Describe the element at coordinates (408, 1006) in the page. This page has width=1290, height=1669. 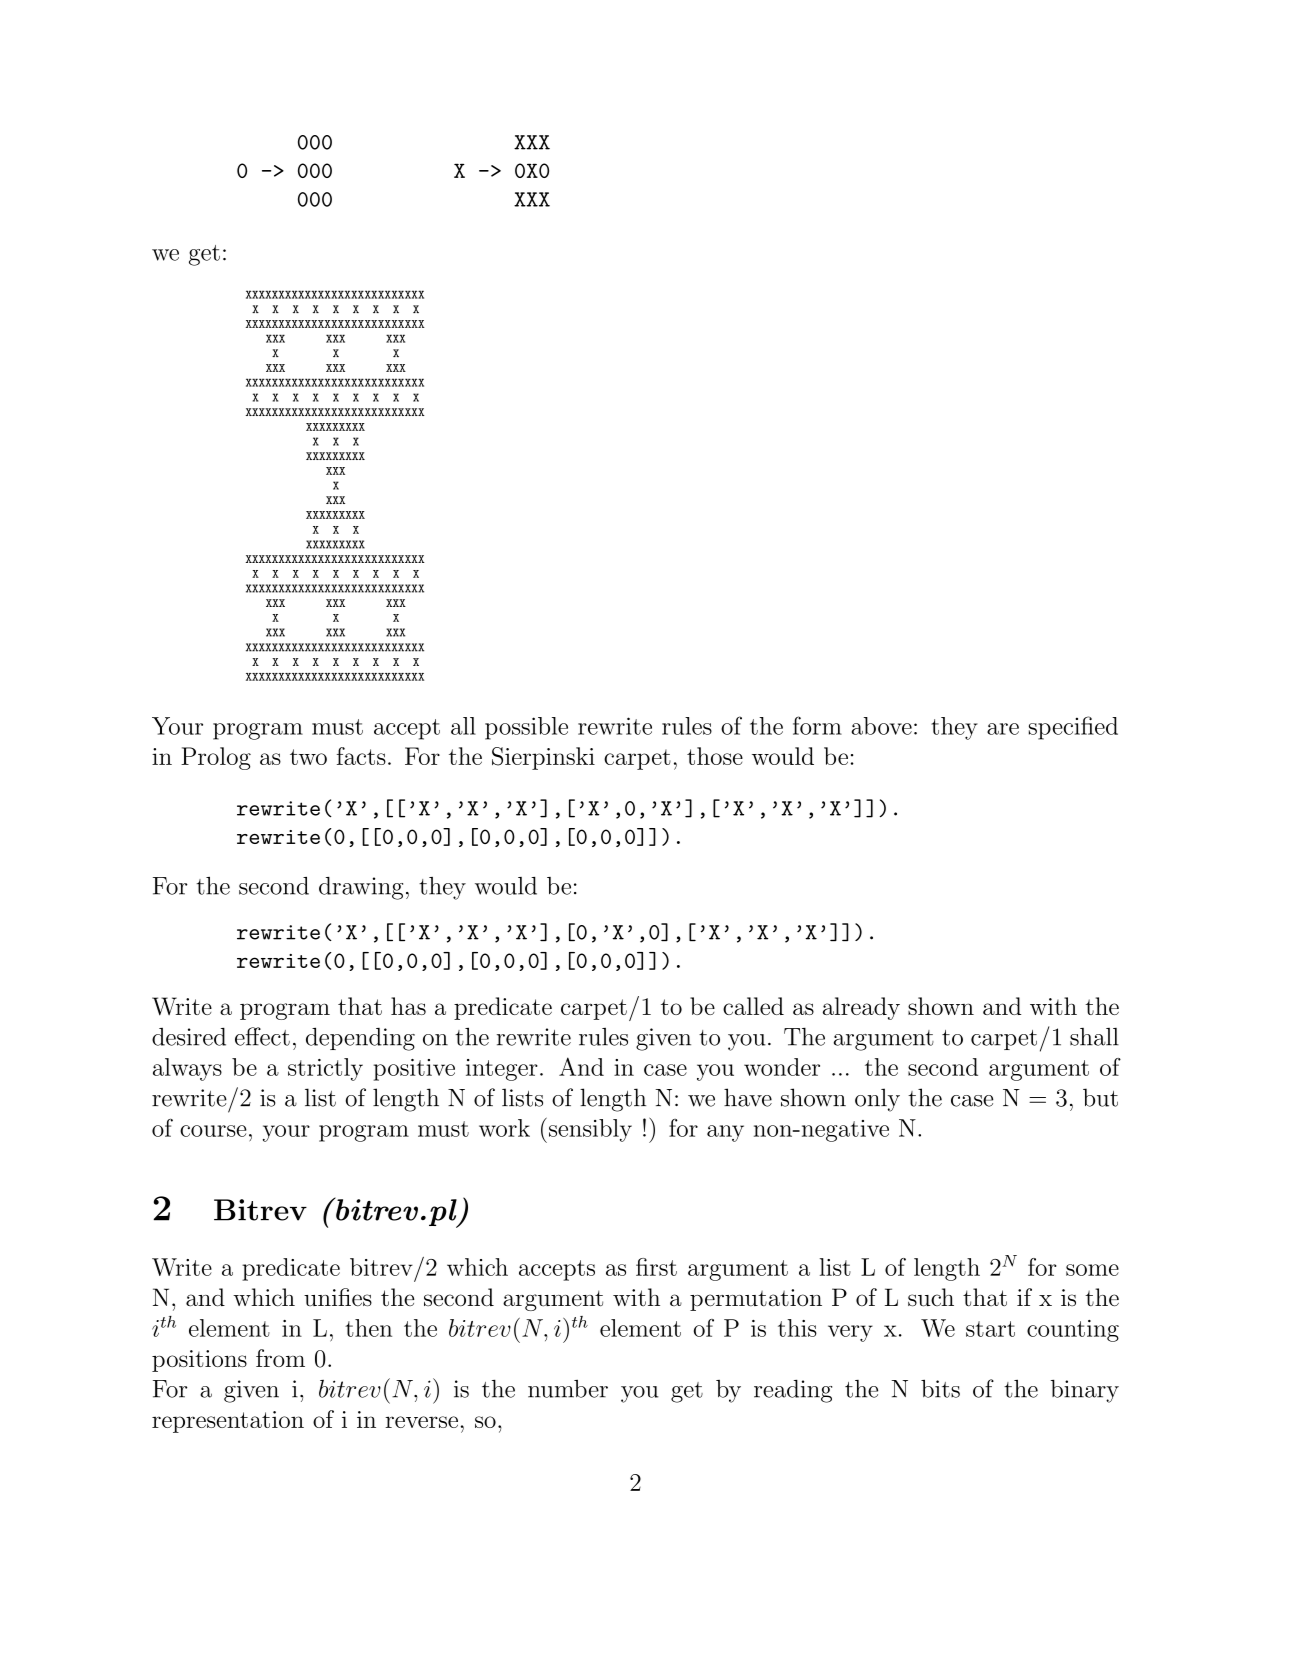
I see `has` at that location.
